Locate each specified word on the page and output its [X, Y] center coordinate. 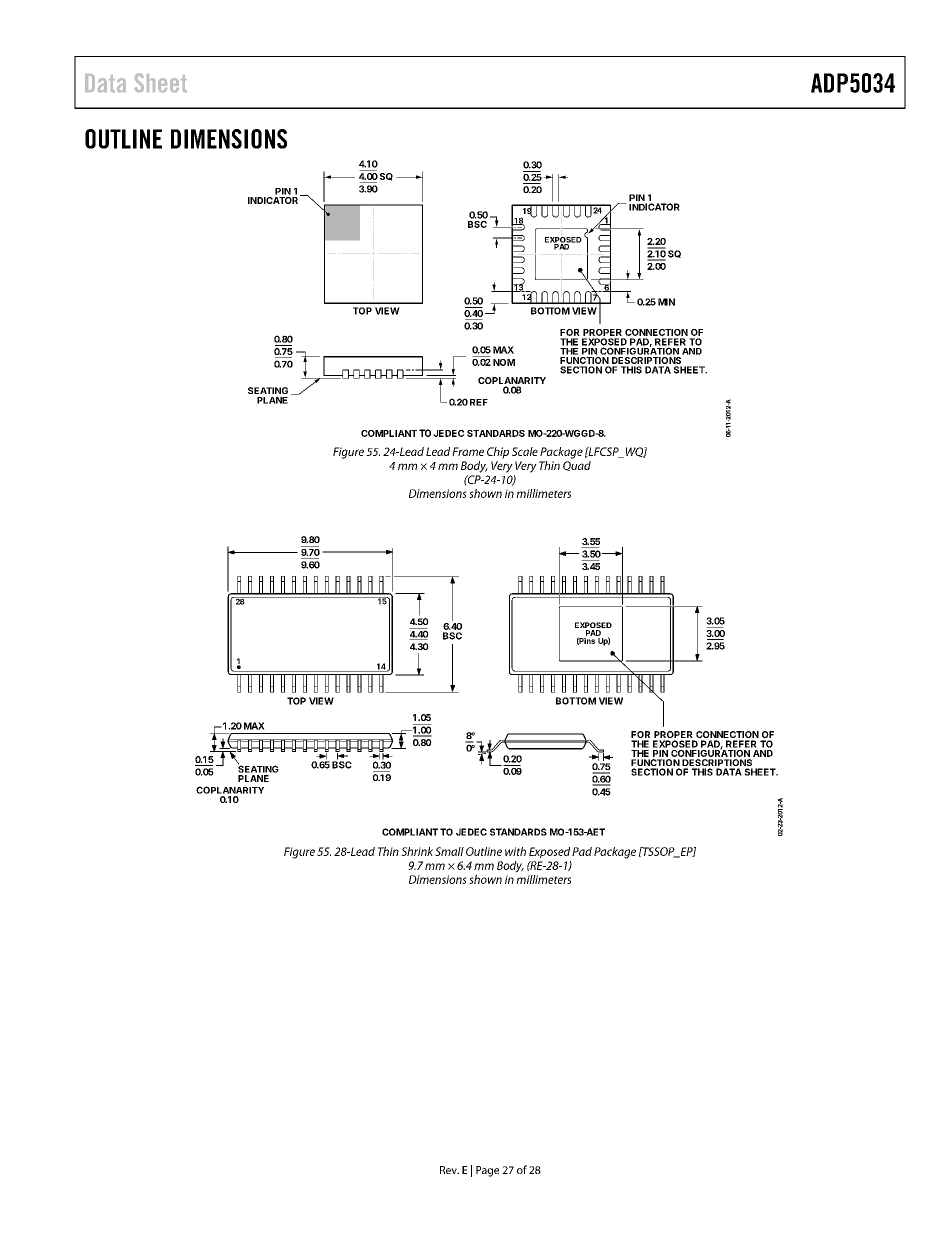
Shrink [417, 851]
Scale [525, 451]
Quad [577, 466]
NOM [504, 362]
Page [487, 1171]
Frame [468, 451]
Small [449, 851]
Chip [498, 453]
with [515, 851]
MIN [666, 302]
